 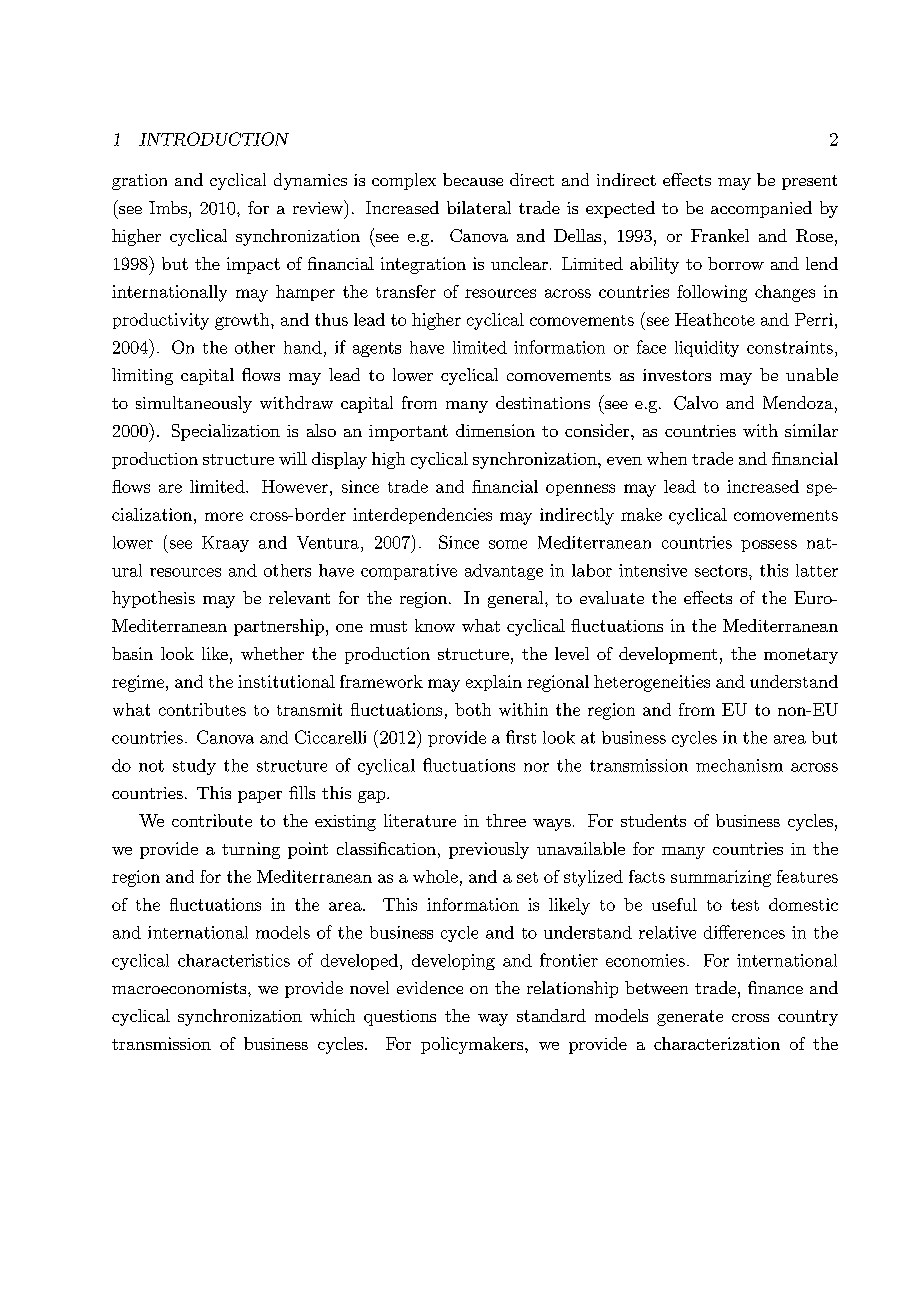 What do you see at coordinates (430, 987) in the page?
I see `evidence` at bounding box center [430, 987].
